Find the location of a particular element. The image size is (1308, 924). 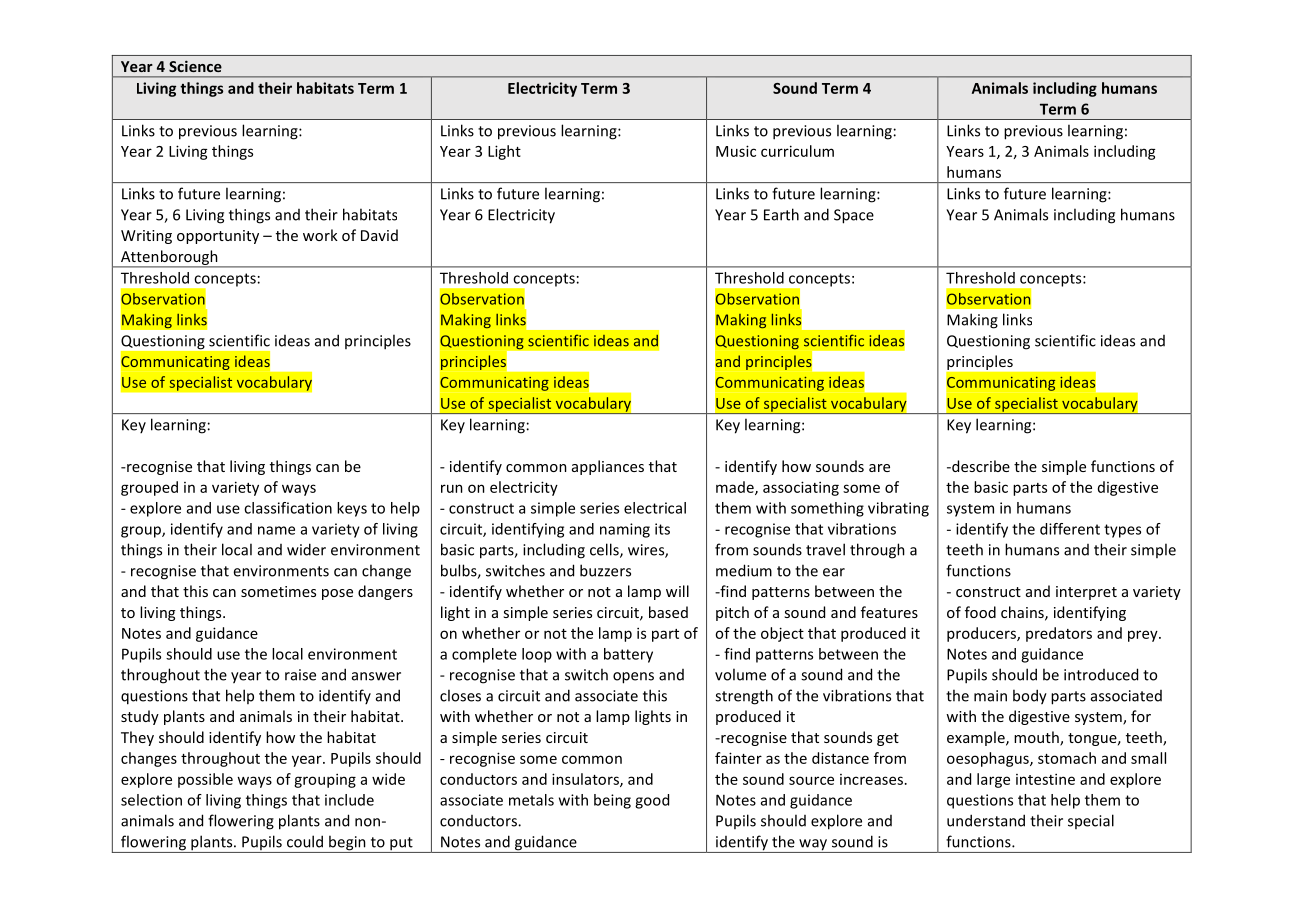

Earth is located at coordinates (781, 214).
